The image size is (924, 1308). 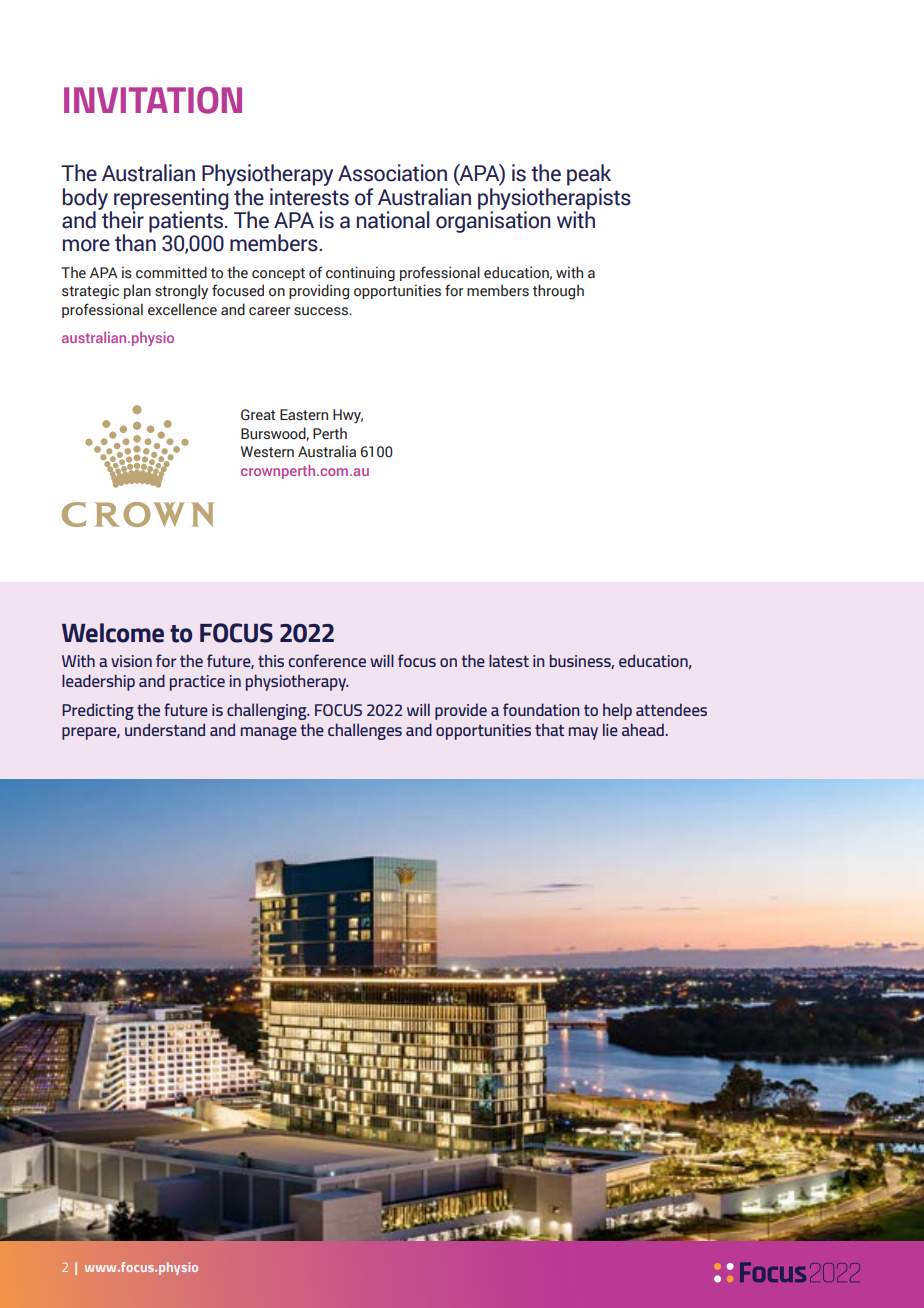 What do you see at coordinates (509, 660) in the screenshot?
I see `latest` at bounding box center [509, 660].
